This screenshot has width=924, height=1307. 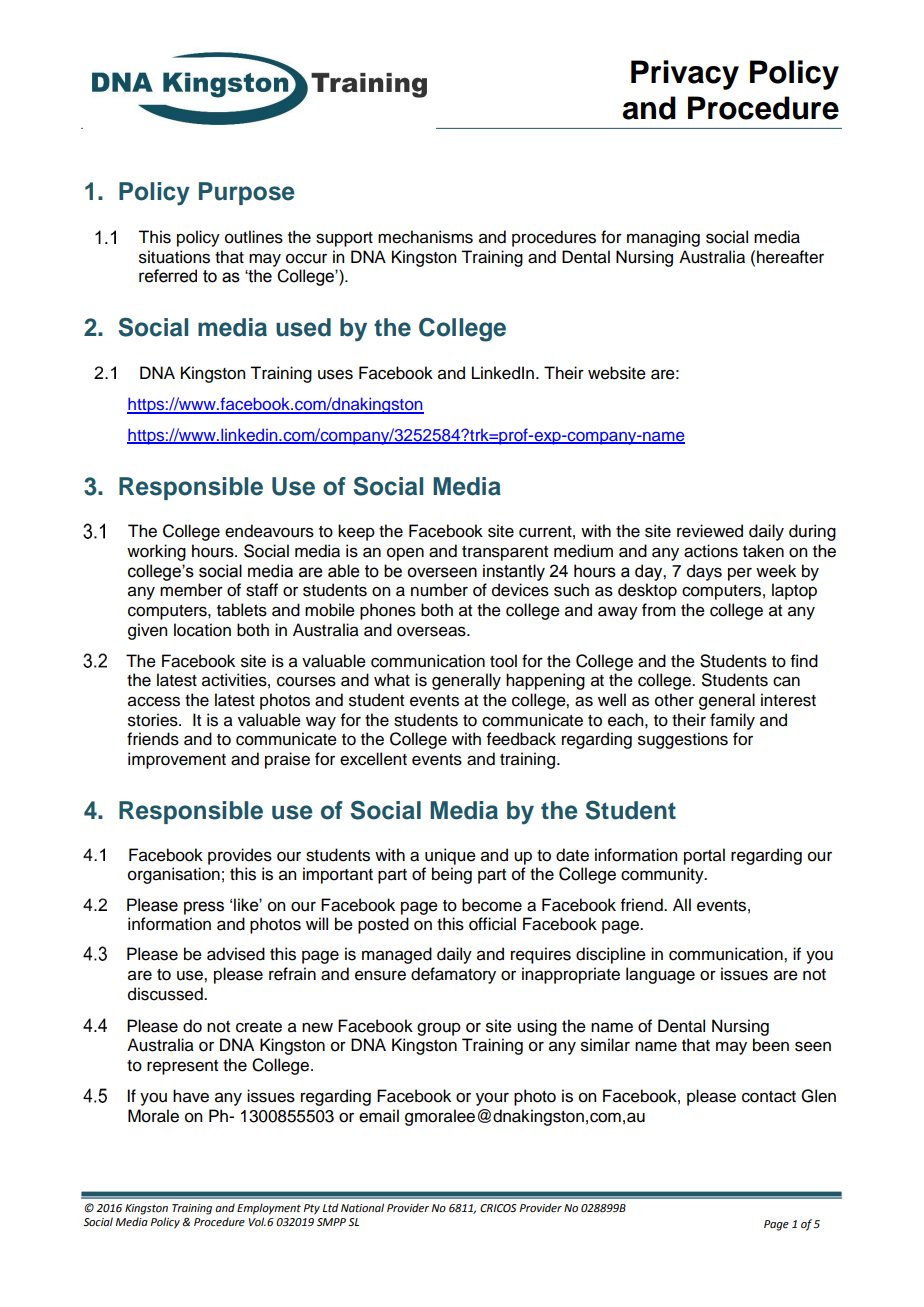 I want to click on advised, so click(x=236, y=954).
